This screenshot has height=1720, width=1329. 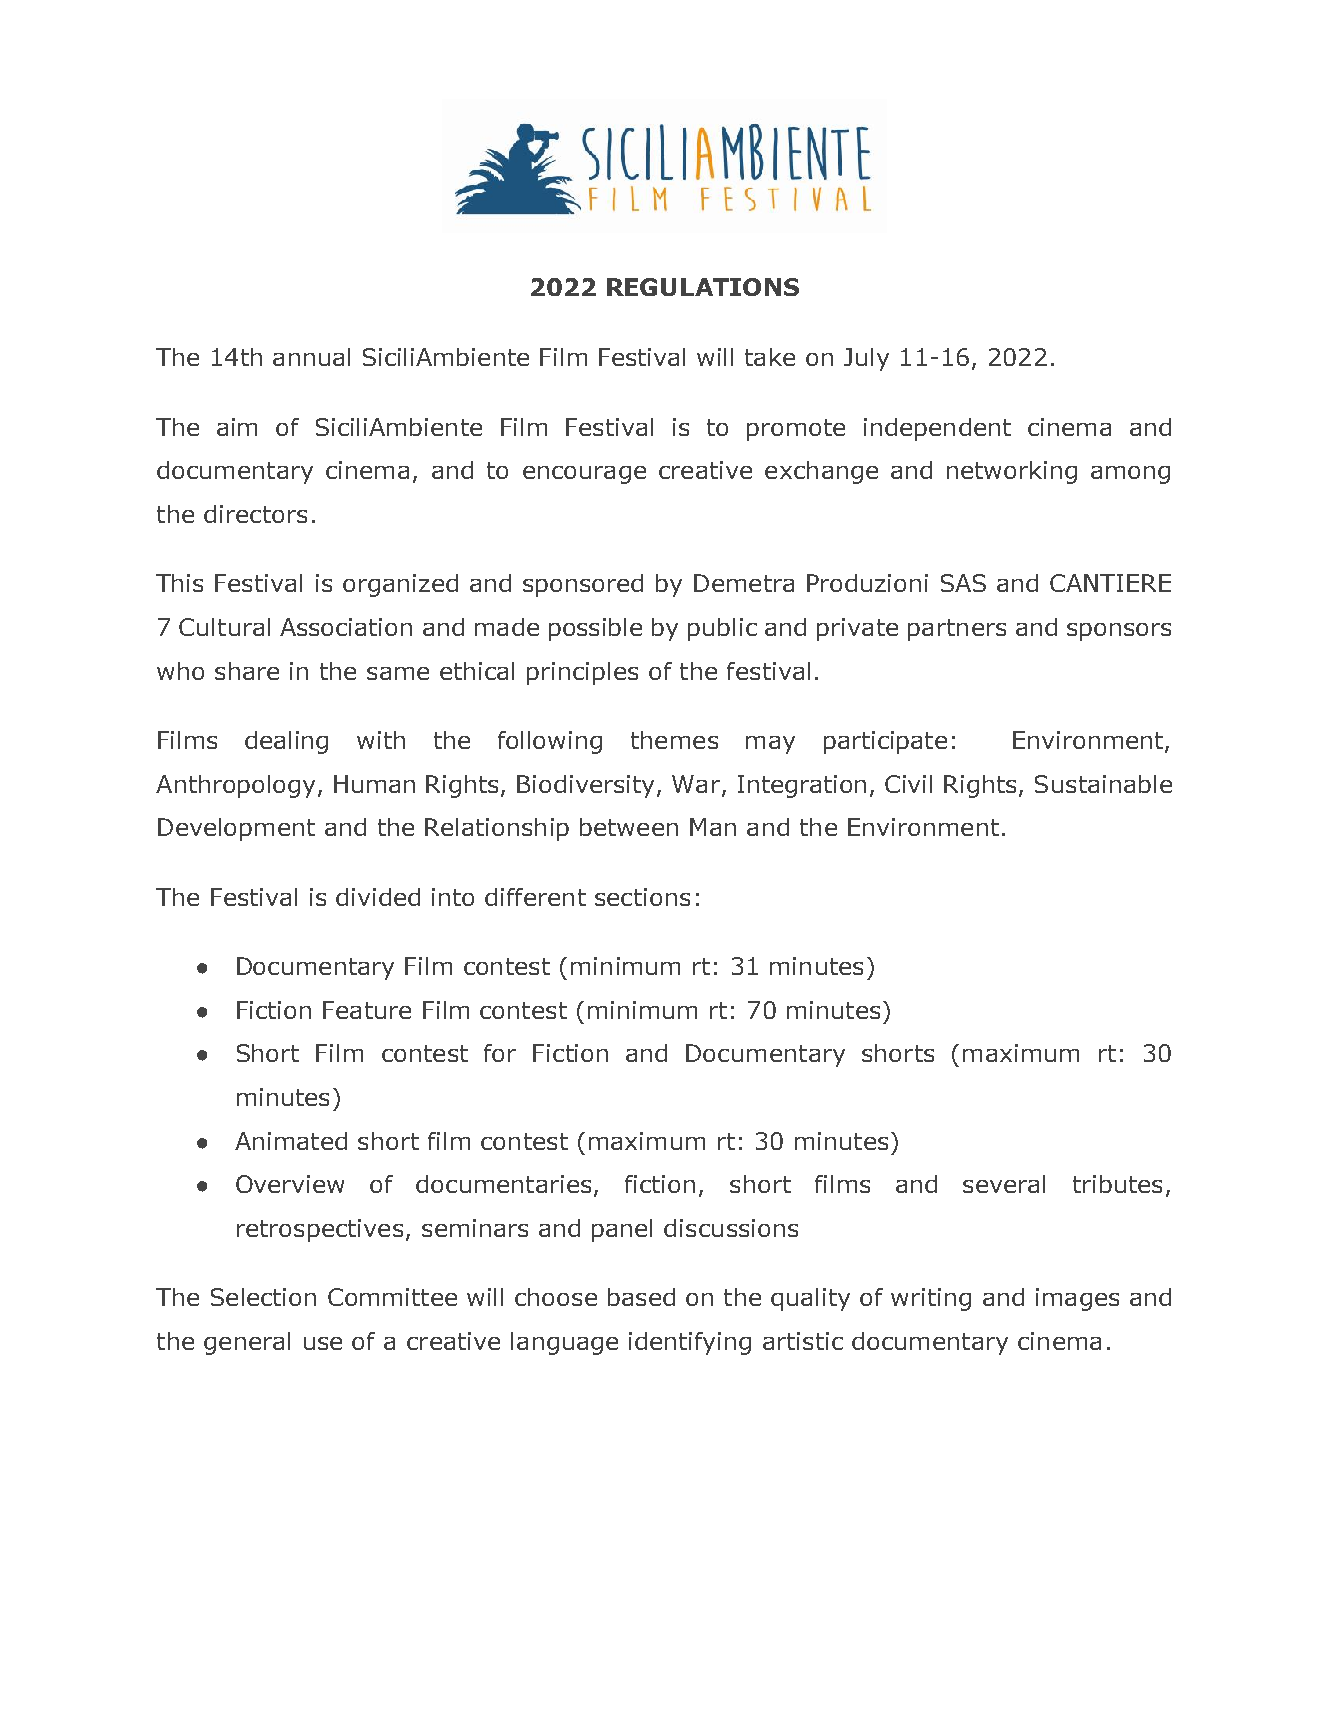 What do you see at coordinates (311, 357) in the screenshot?
I see `annual` at bounding box center [311, 357].
